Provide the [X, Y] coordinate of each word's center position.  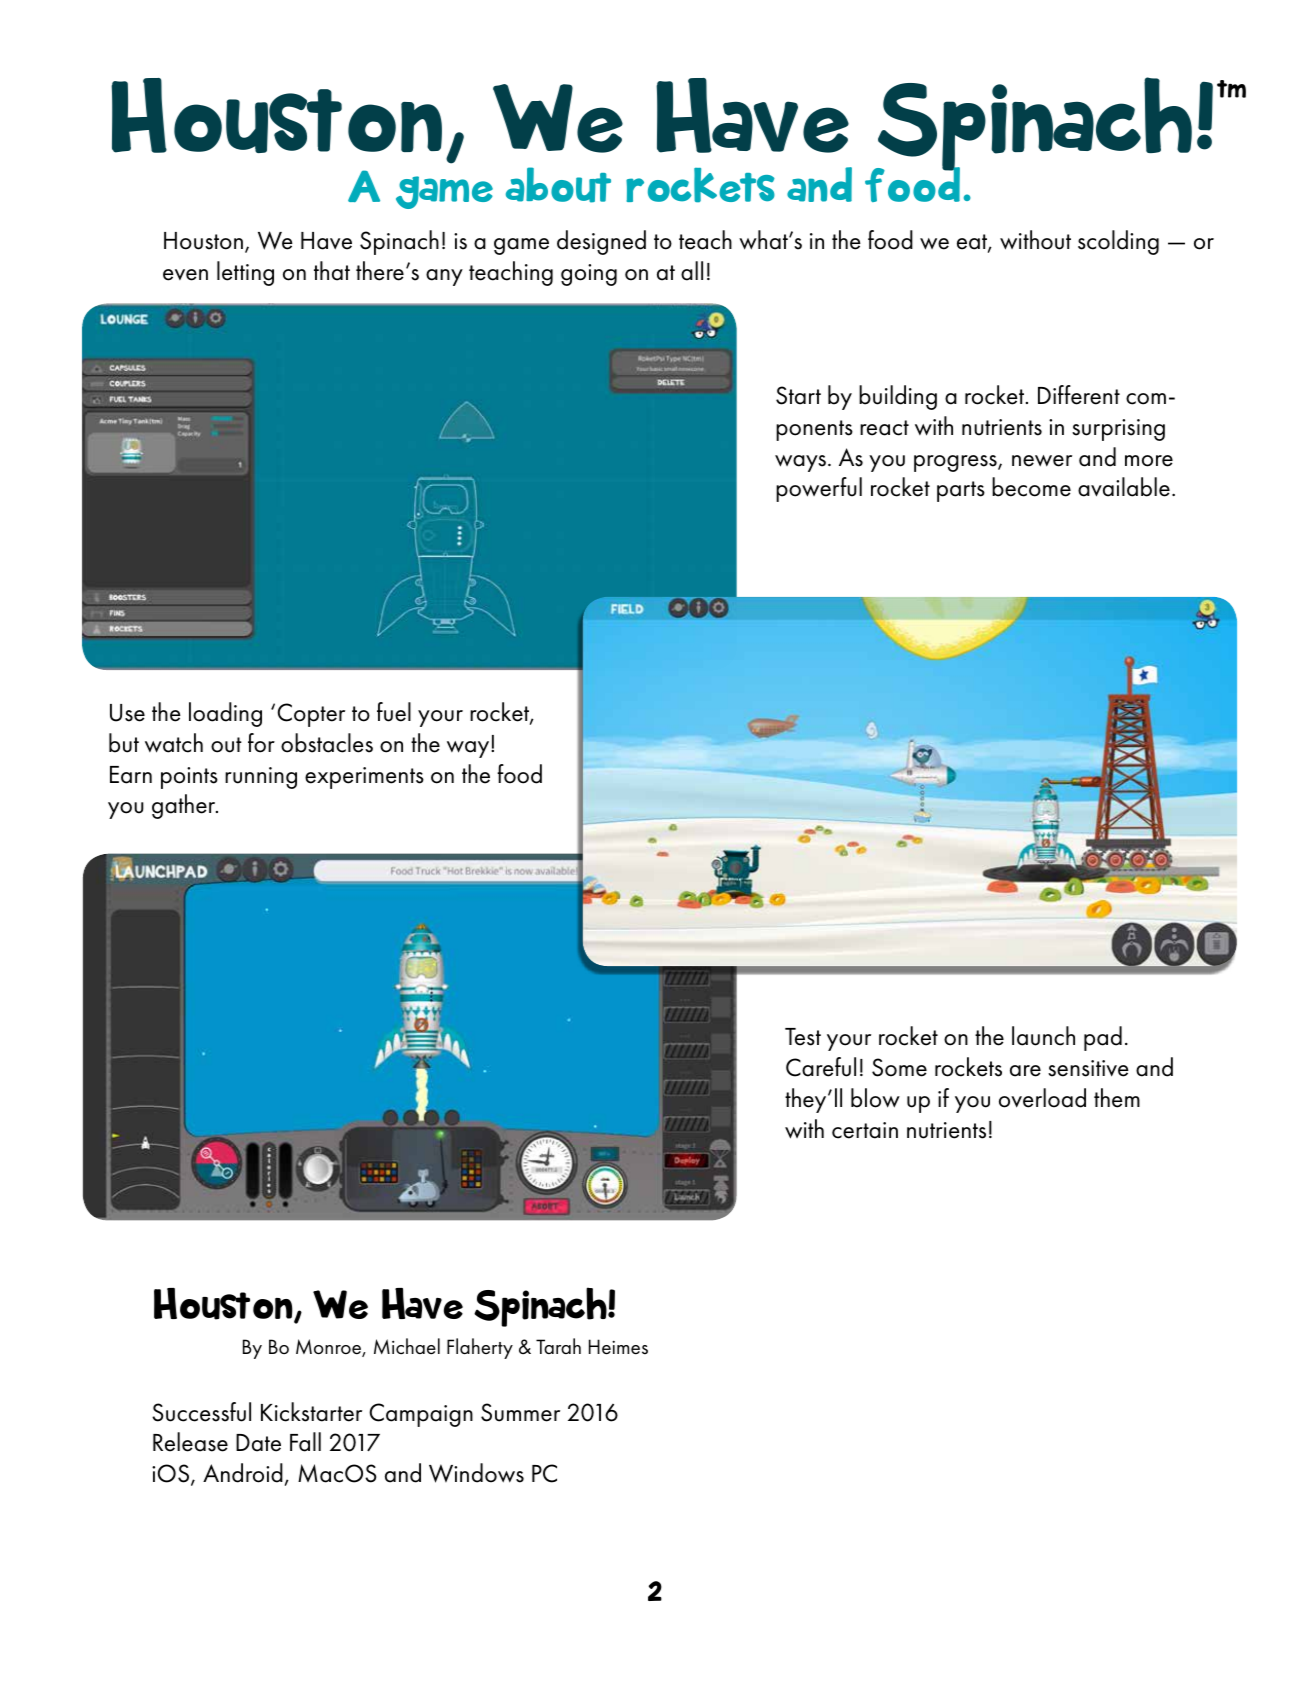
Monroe [329, 1348]
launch [1043, 1036]
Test [803, 1037]
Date [258, 1443]
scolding [1118, 242]
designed [601, 242]
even [185, 275]
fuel [394, 712]
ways [800, 463]
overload [1042, 1098]
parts [961, 491]
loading [225, 714]
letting [245, 273]
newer [1042, 461]
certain [865, 1130]
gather [185, 806]
